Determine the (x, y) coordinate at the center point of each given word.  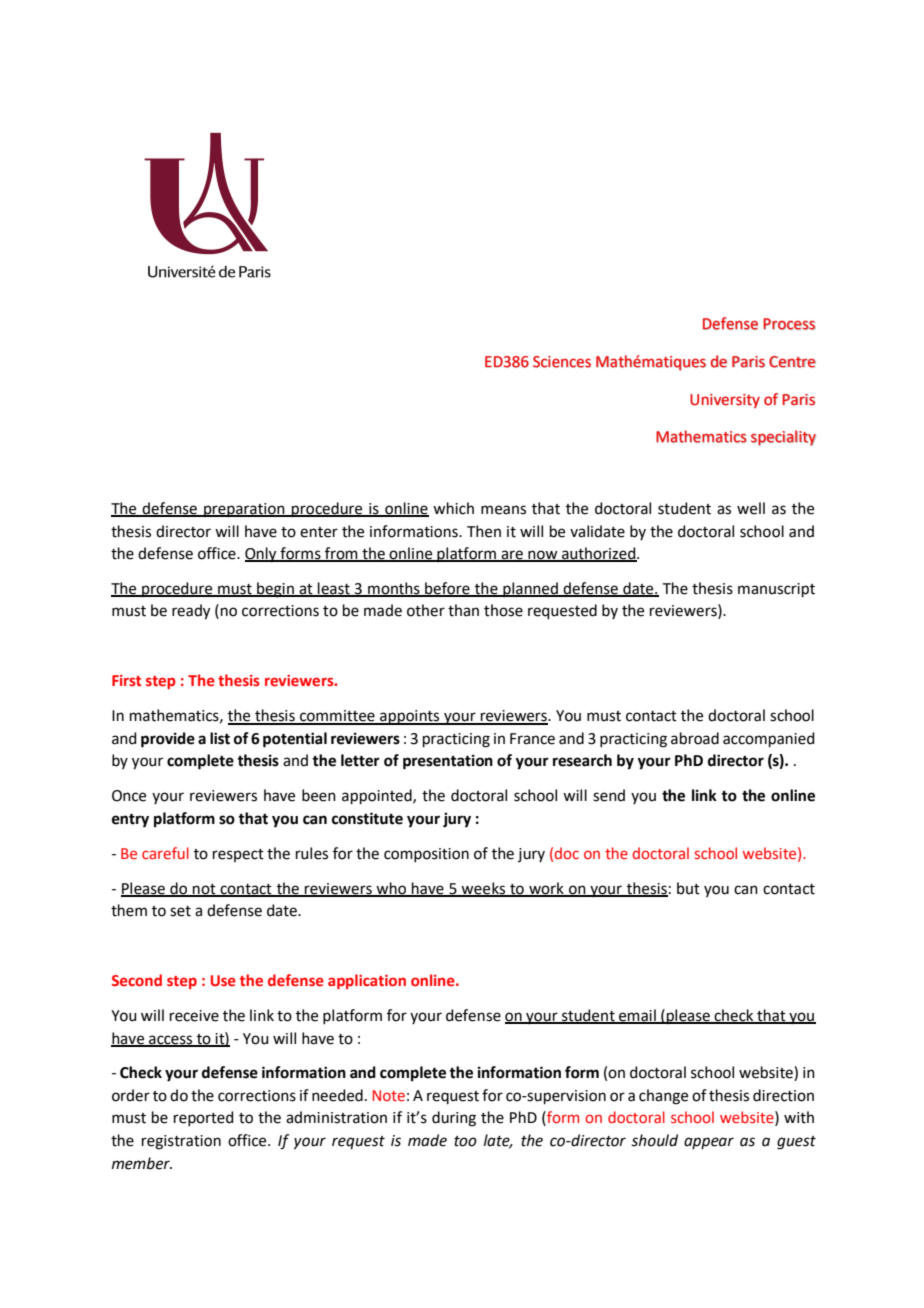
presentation (448, 762)
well (751, 508)
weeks (484, 889)
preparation (244, 510)
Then (484, 531)
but (688, 888)
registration (181, 1142)
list (220, 738)
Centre (792, 362)
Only (262, 555)
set (180, 911)
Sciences (562, 362)
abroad (695, 738)
